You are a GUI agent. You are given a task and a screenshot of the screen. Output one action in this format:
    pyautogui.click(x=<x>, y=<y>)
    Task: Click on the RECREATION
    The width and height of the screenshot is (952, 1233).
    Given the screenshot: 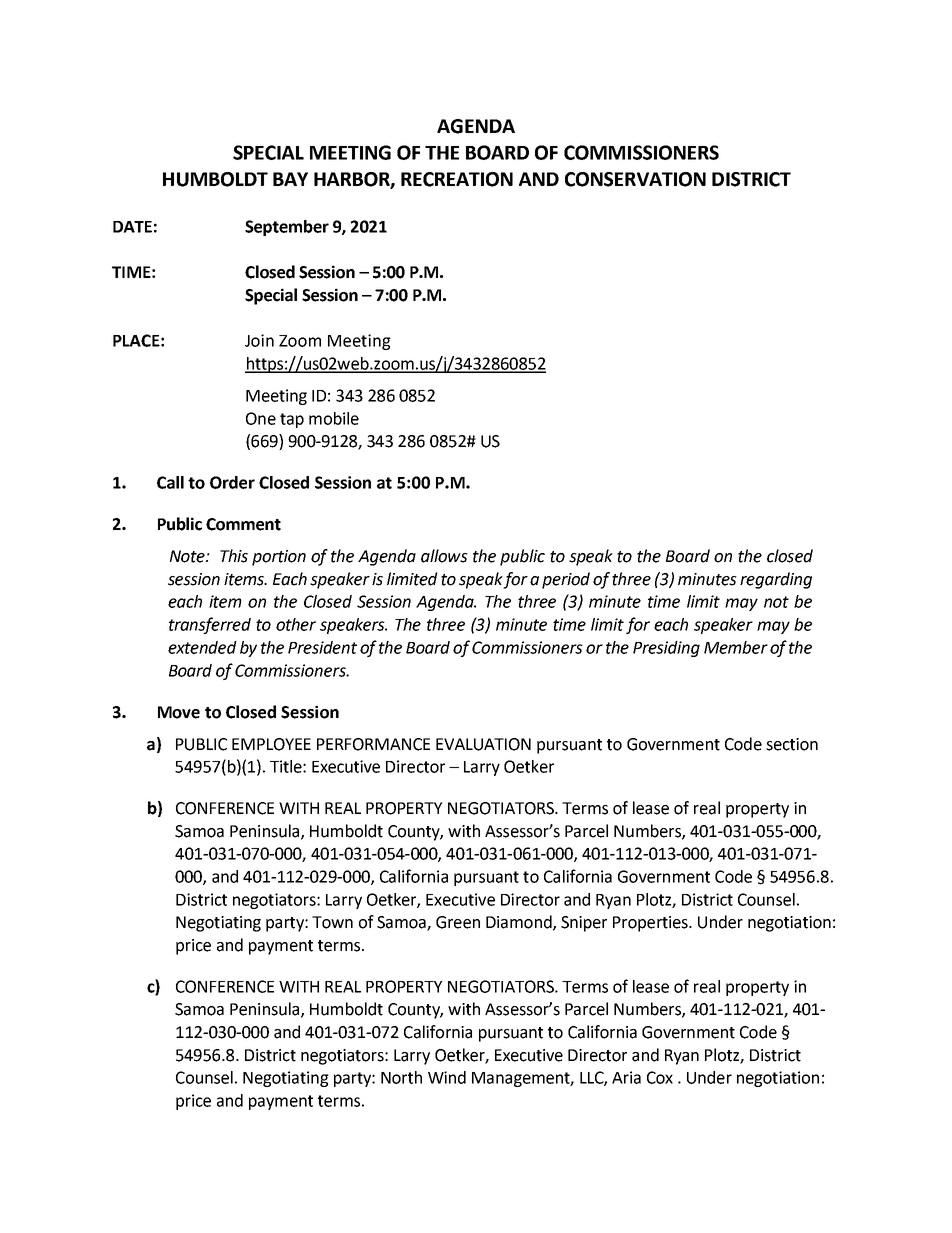 What is the action you would take?
    pyautogui.click(x=457, y=179)
